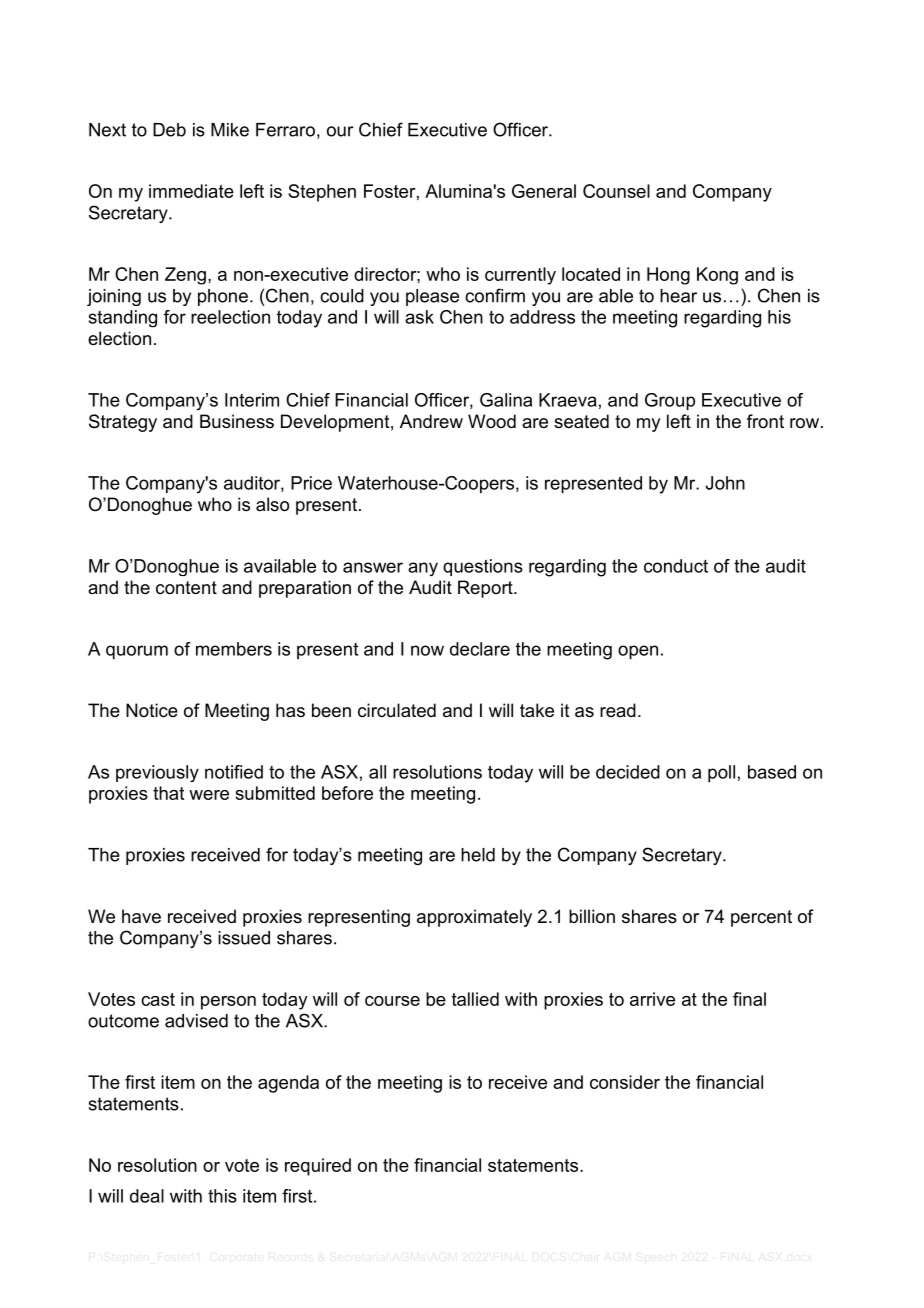  What do you see at coordinates (234, 649) in the screenshot?
I see `members` at bounding box center [234, 649].
